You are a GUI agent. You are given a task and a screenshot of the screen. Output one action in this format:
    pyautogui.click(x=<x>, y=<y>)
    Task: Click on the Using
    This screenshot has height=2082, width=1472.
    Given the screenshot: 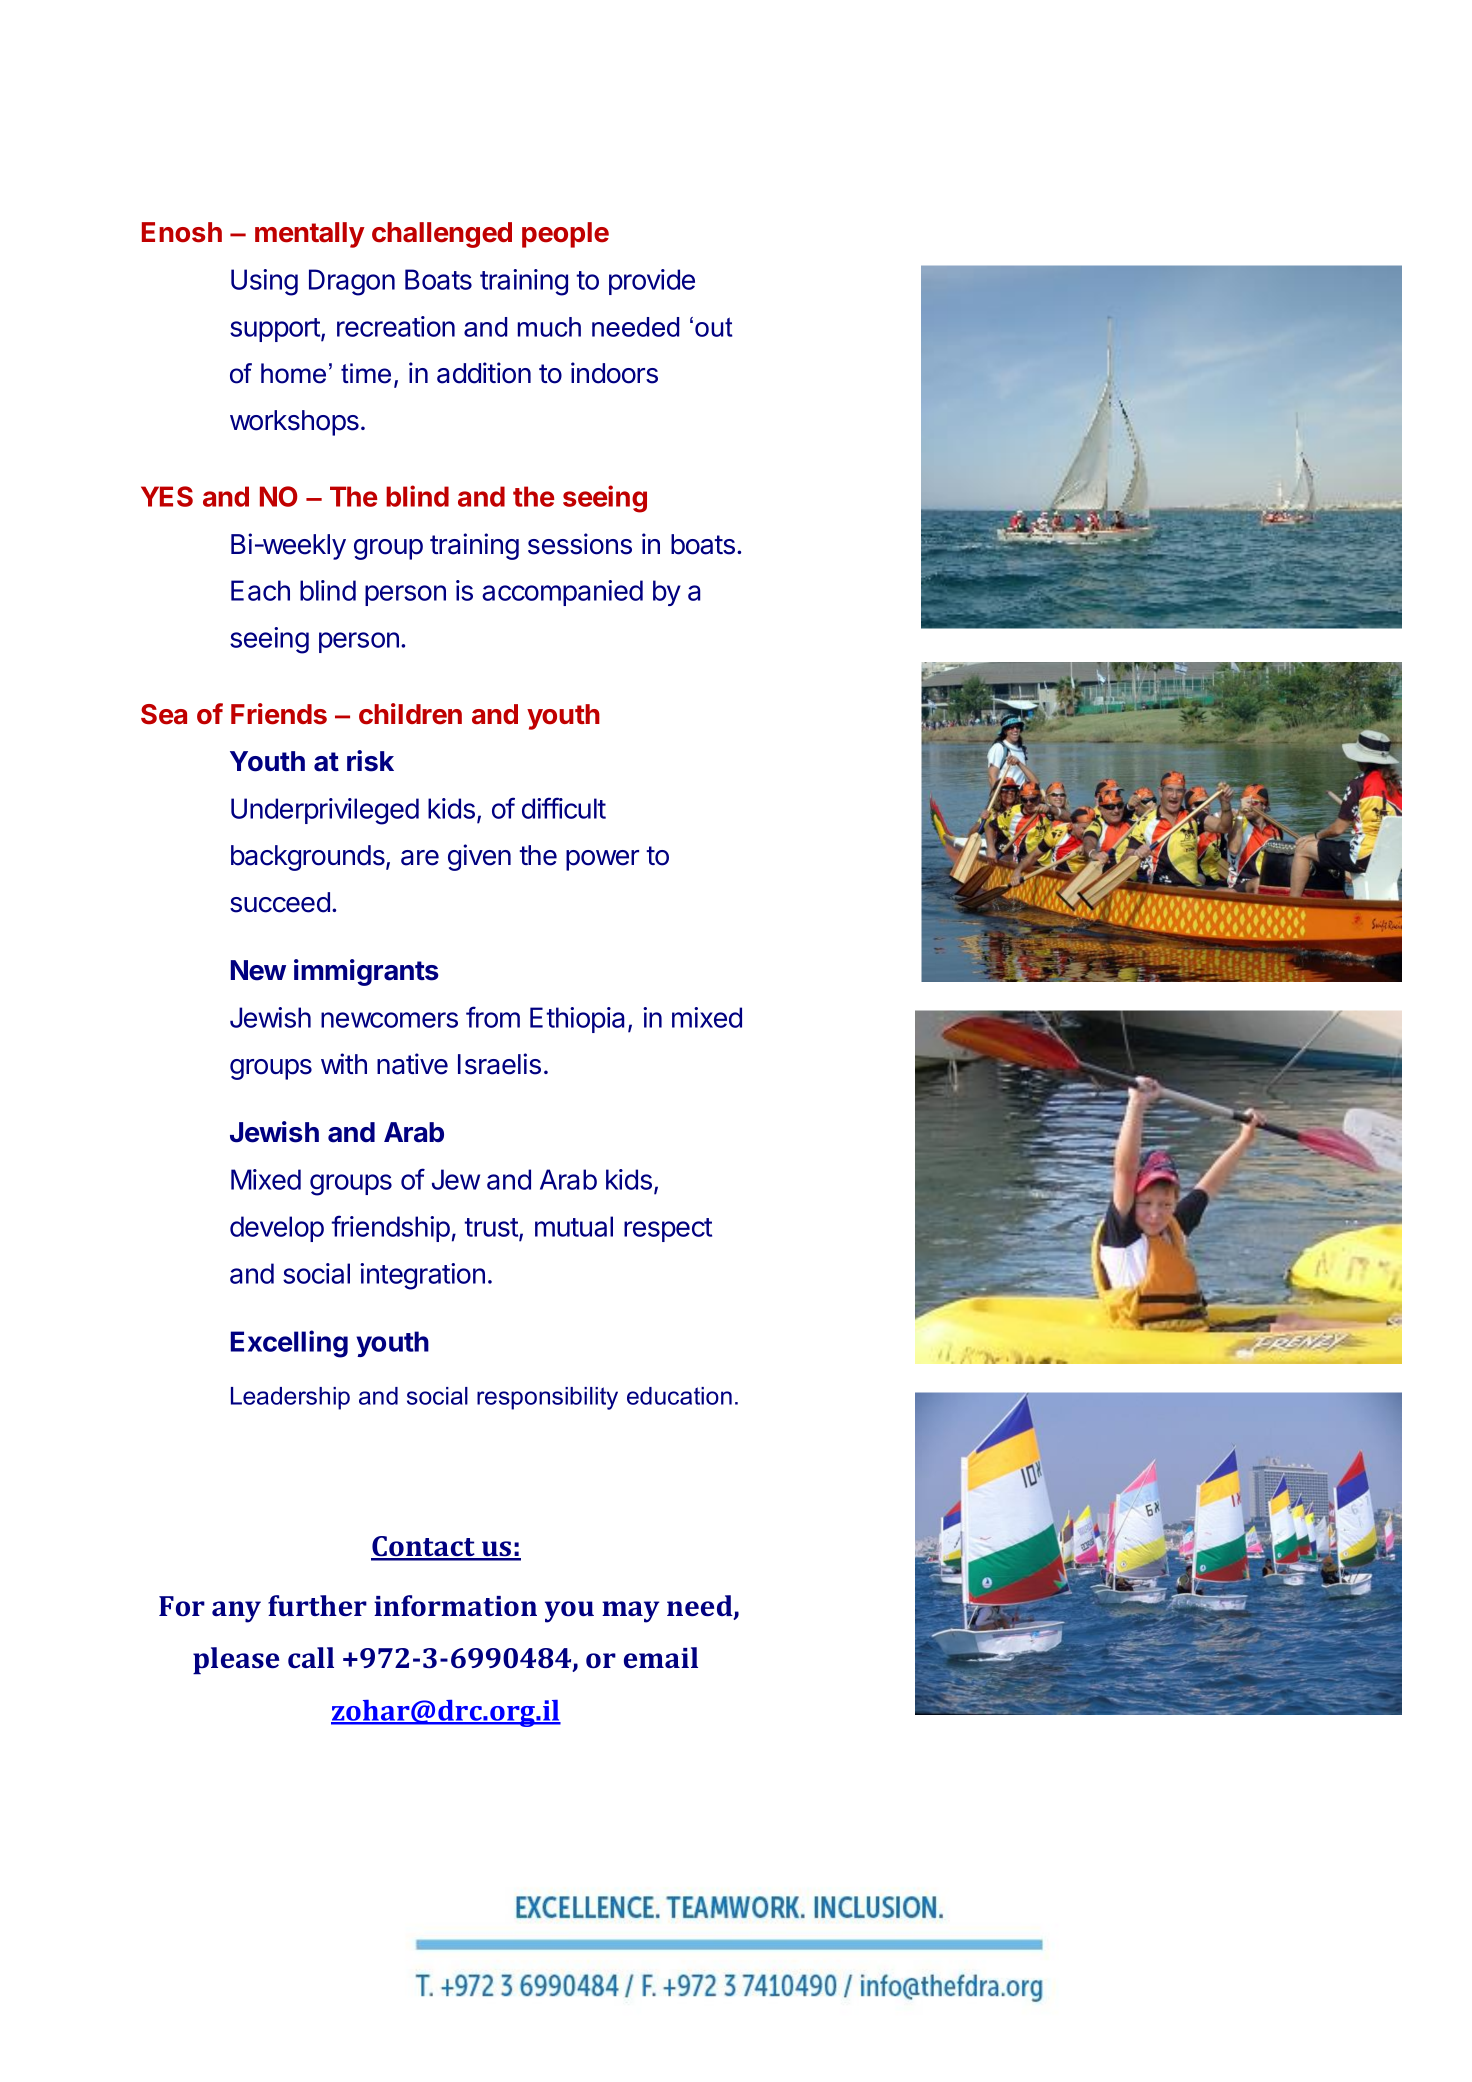 What is the action you would take?
    pyautogui.click(x=264, y=282)
